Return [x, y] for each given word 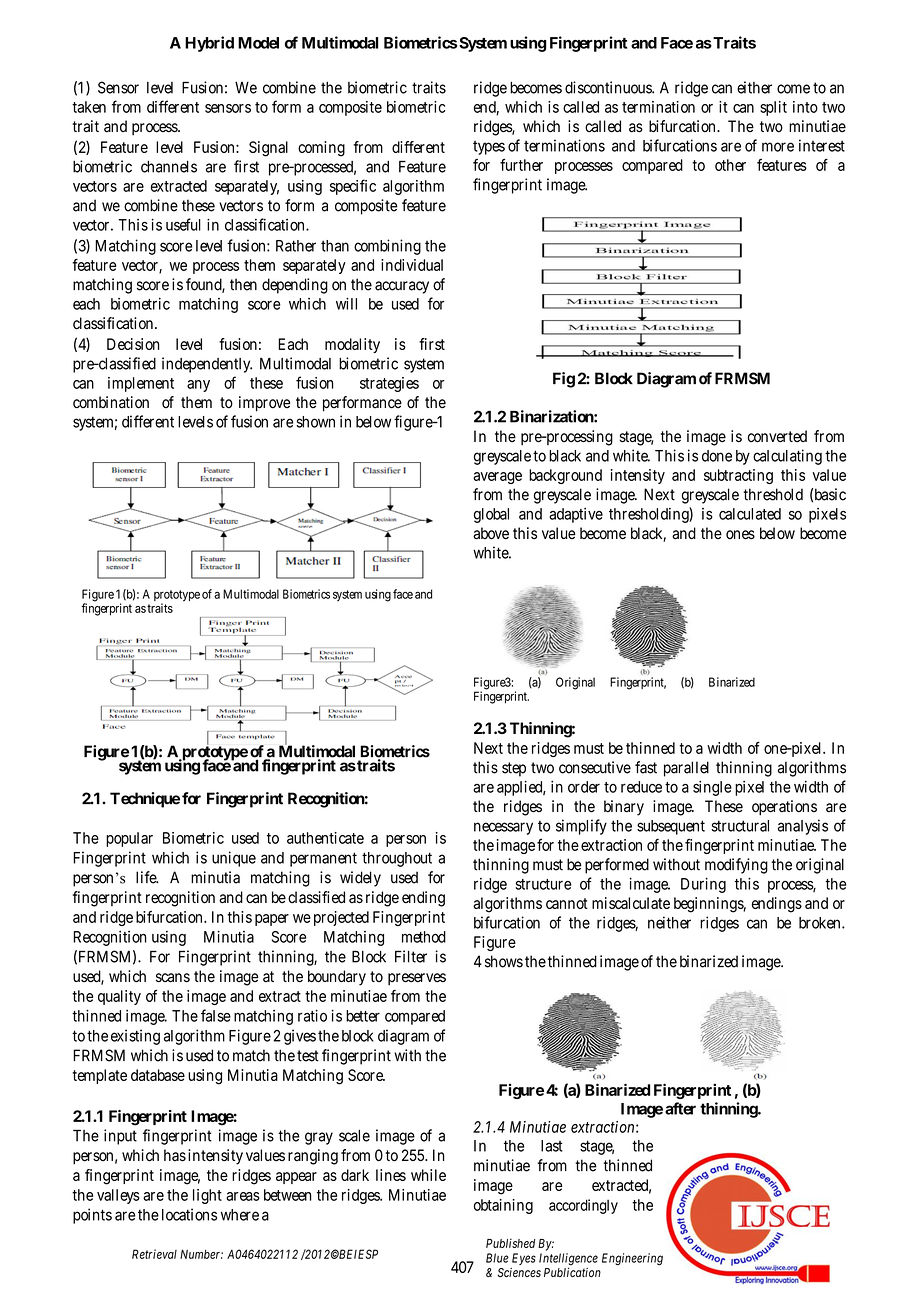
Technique [145, 800]
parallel [686, 769]
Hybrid [209, 44]
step [514, 769]
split [773, 108]
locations [189, 1214]
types [489, 148]
